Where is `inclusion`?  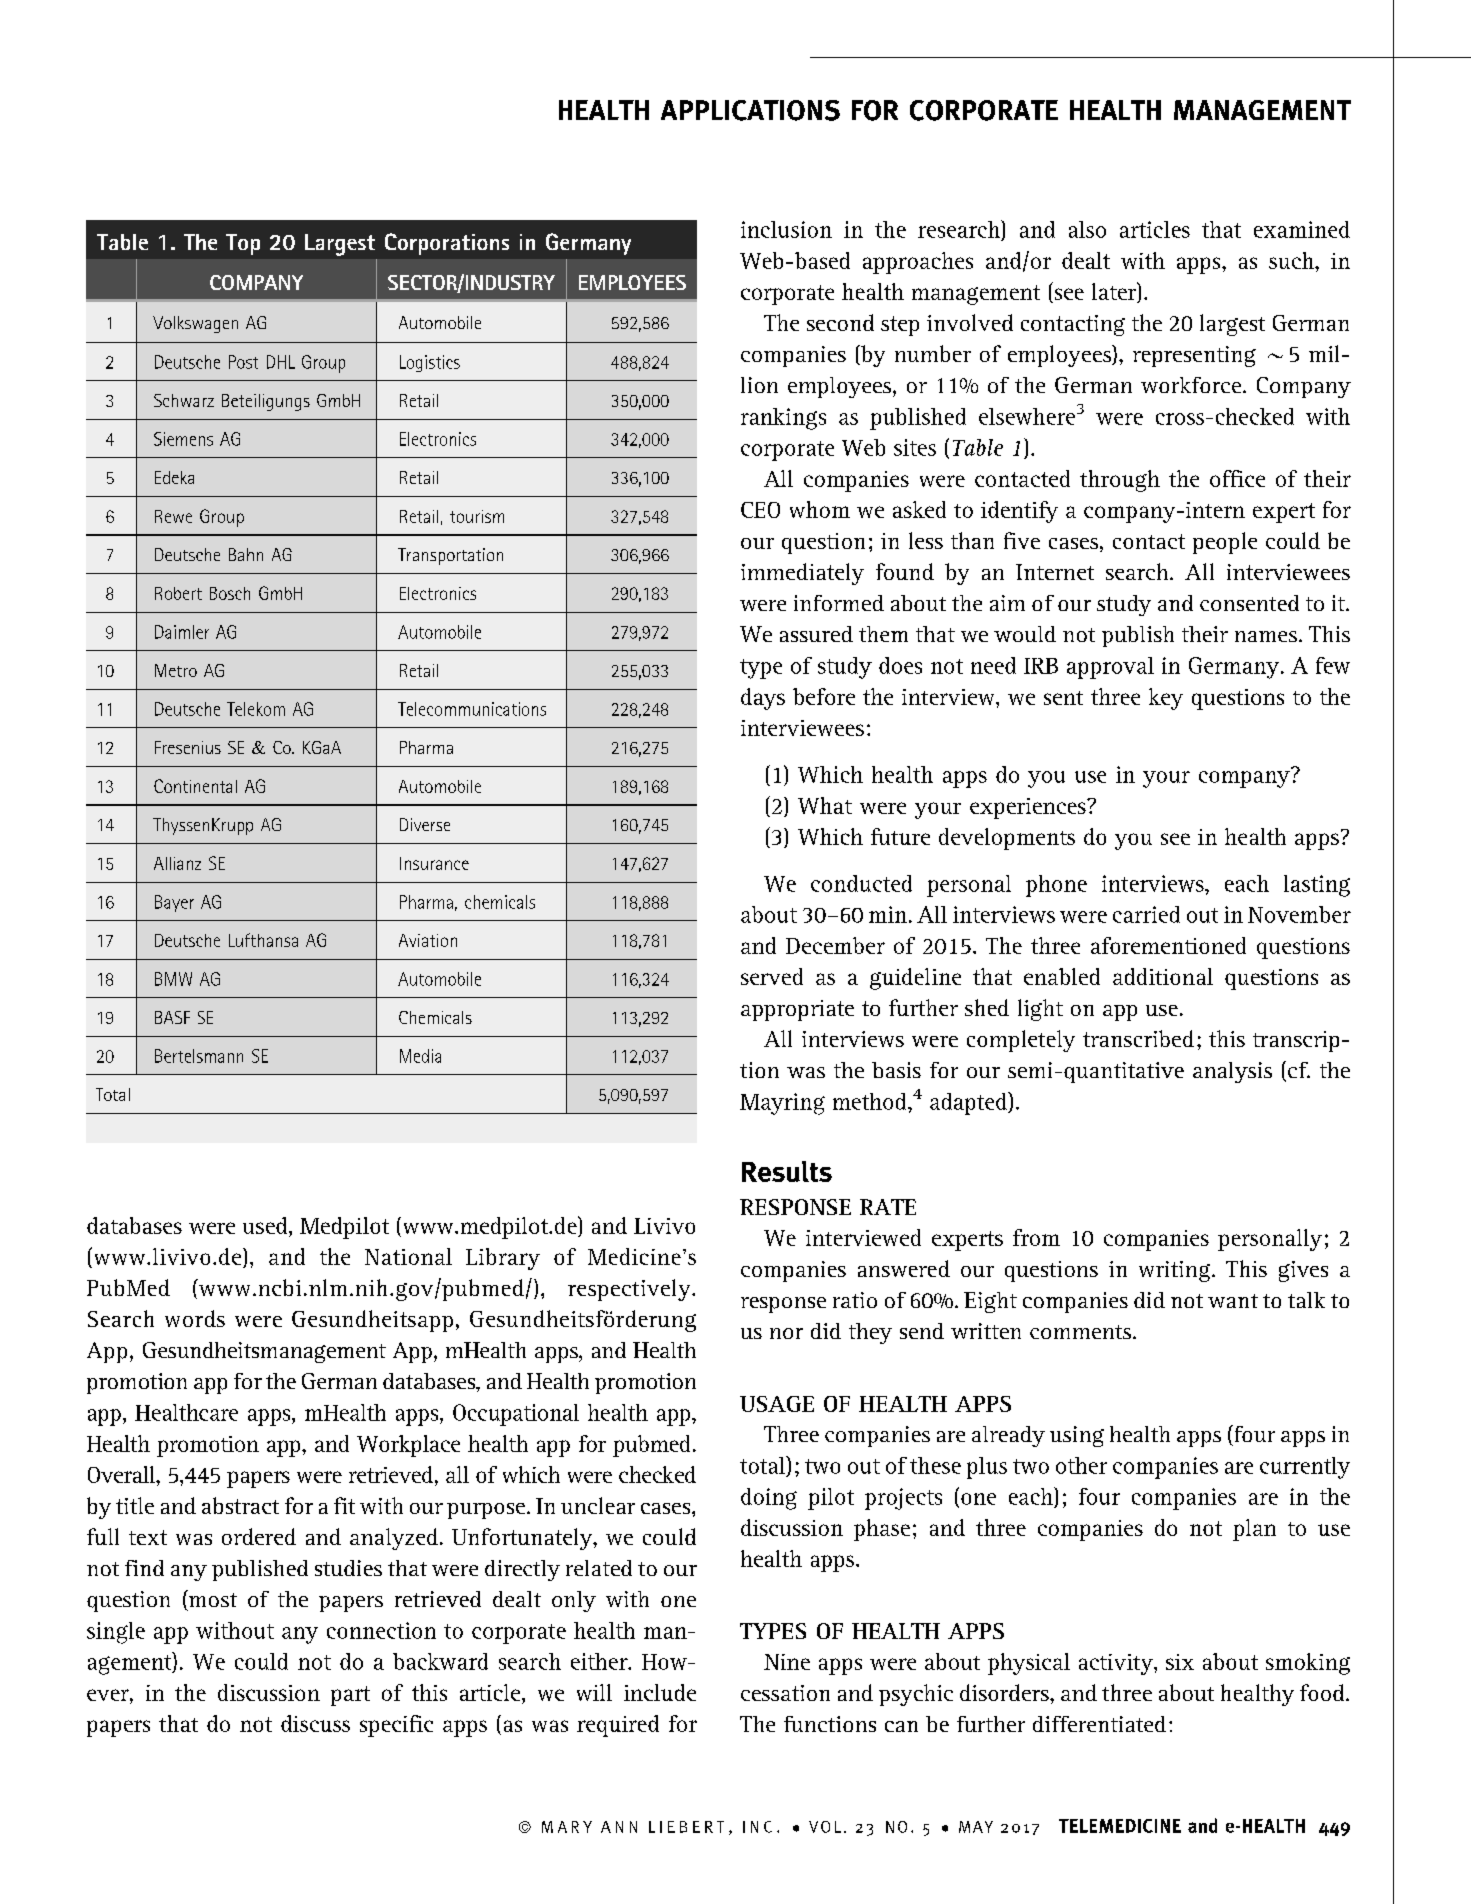
inclusion is located at coordinates (786, 229).
